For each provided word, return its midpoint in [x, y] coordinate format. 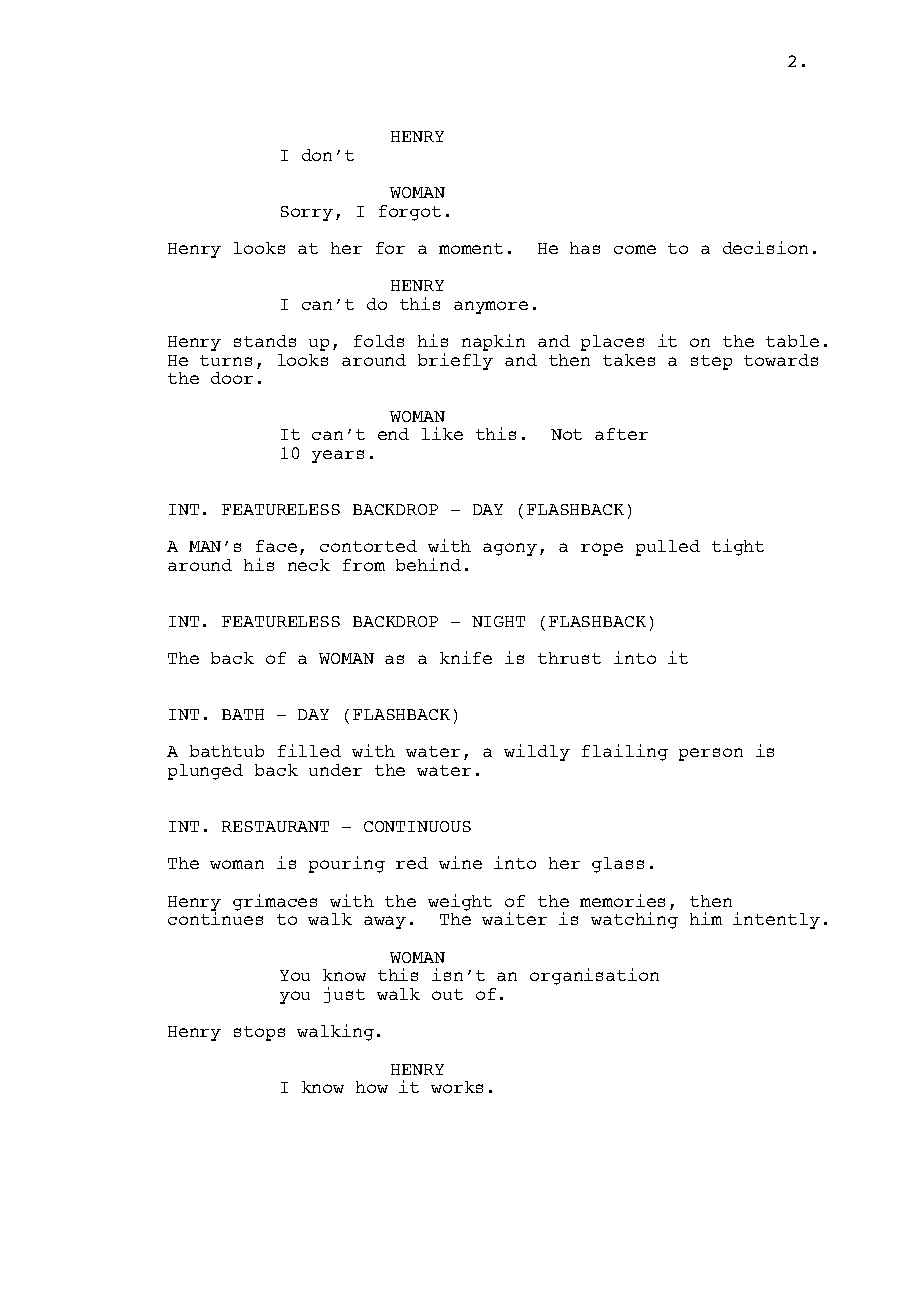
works [457, 1087]
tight [738, 547]
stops [259, 1033]
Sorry [307, 213]
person [711, 754]
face [276, 546]
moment [471, 248]
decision [765, 247]
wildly [537, 752]
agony [510, 549]
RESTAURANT [275, 826]
